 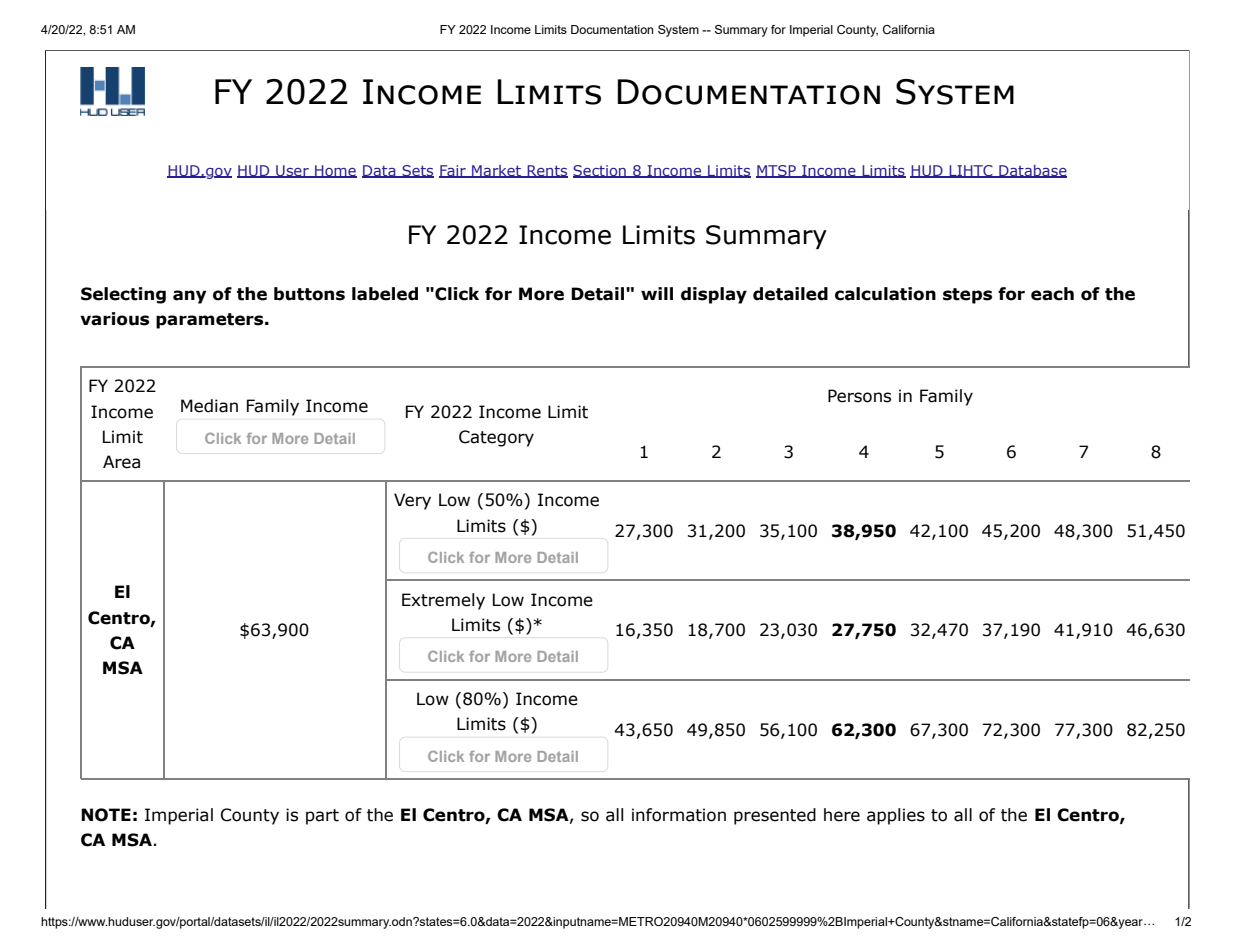 What do you see at coordinates (679, 815) in the screenshot?
I see `information` at bounding box center [679, 815].
